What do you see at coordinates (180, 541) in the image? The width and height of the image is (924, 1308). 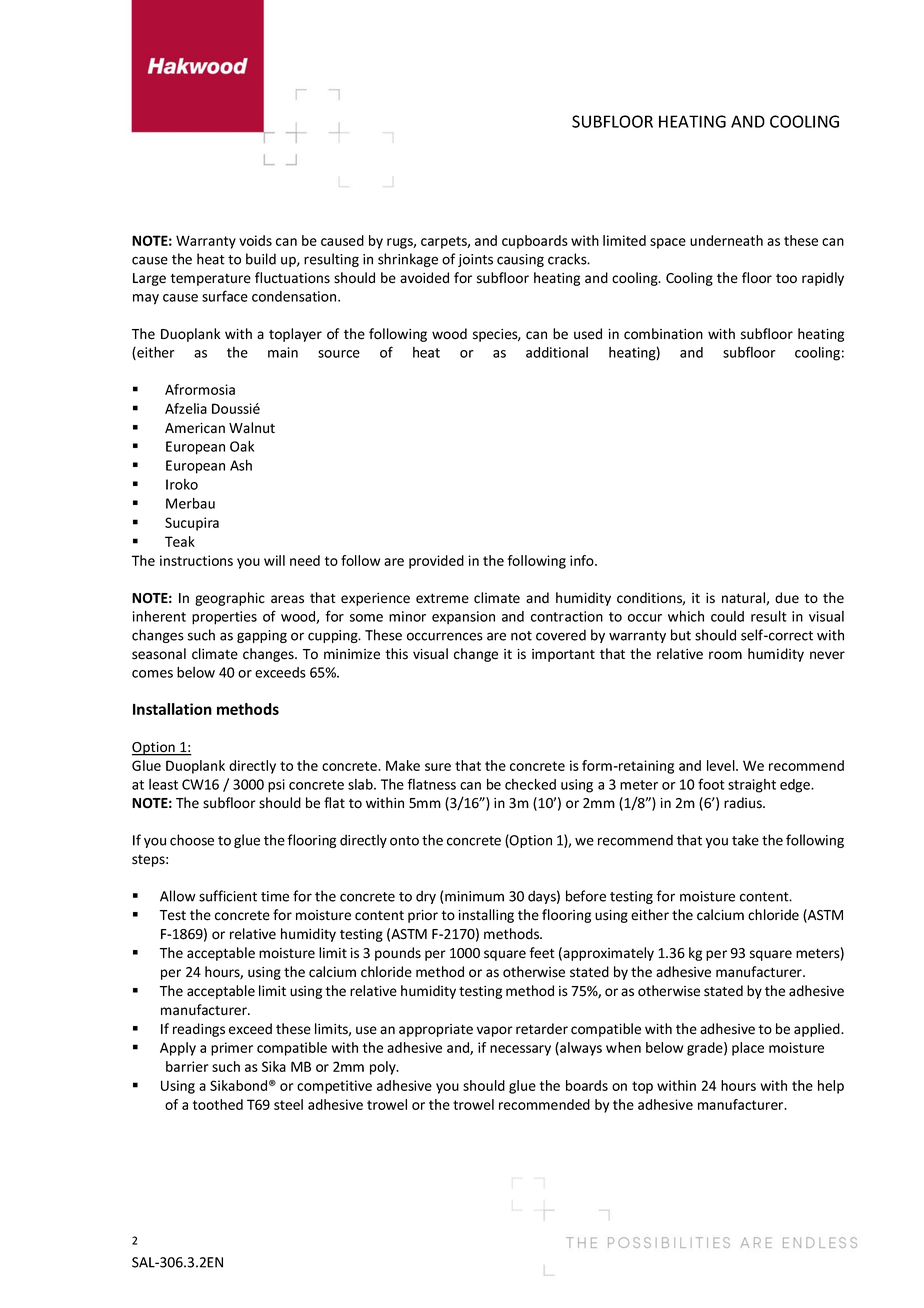 I see `Teak` at bounding box center [180, 541].
